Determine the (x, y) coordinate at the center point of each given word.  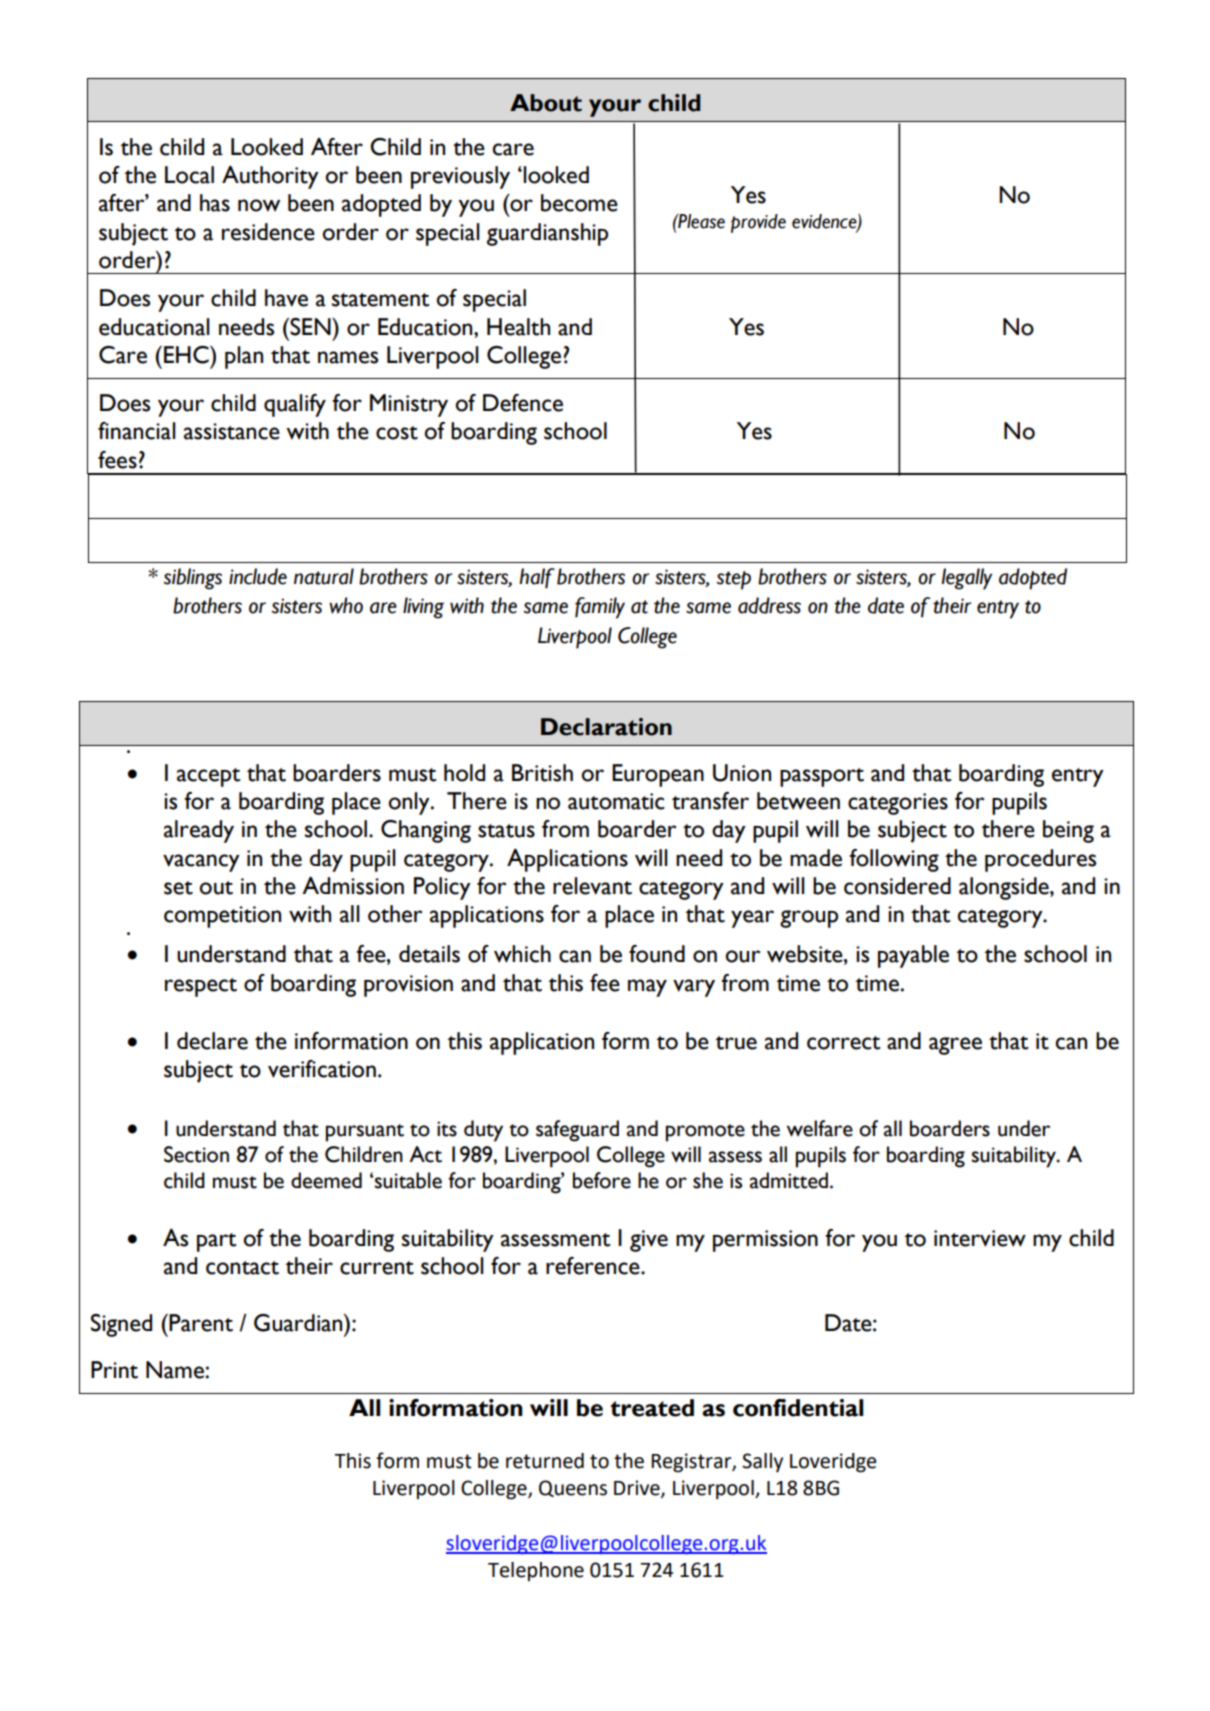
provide (758, 223)
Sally (762, 1462)
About (546, 103)
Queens (573, 1488)
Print (114, 1370)
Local (189, 175)
